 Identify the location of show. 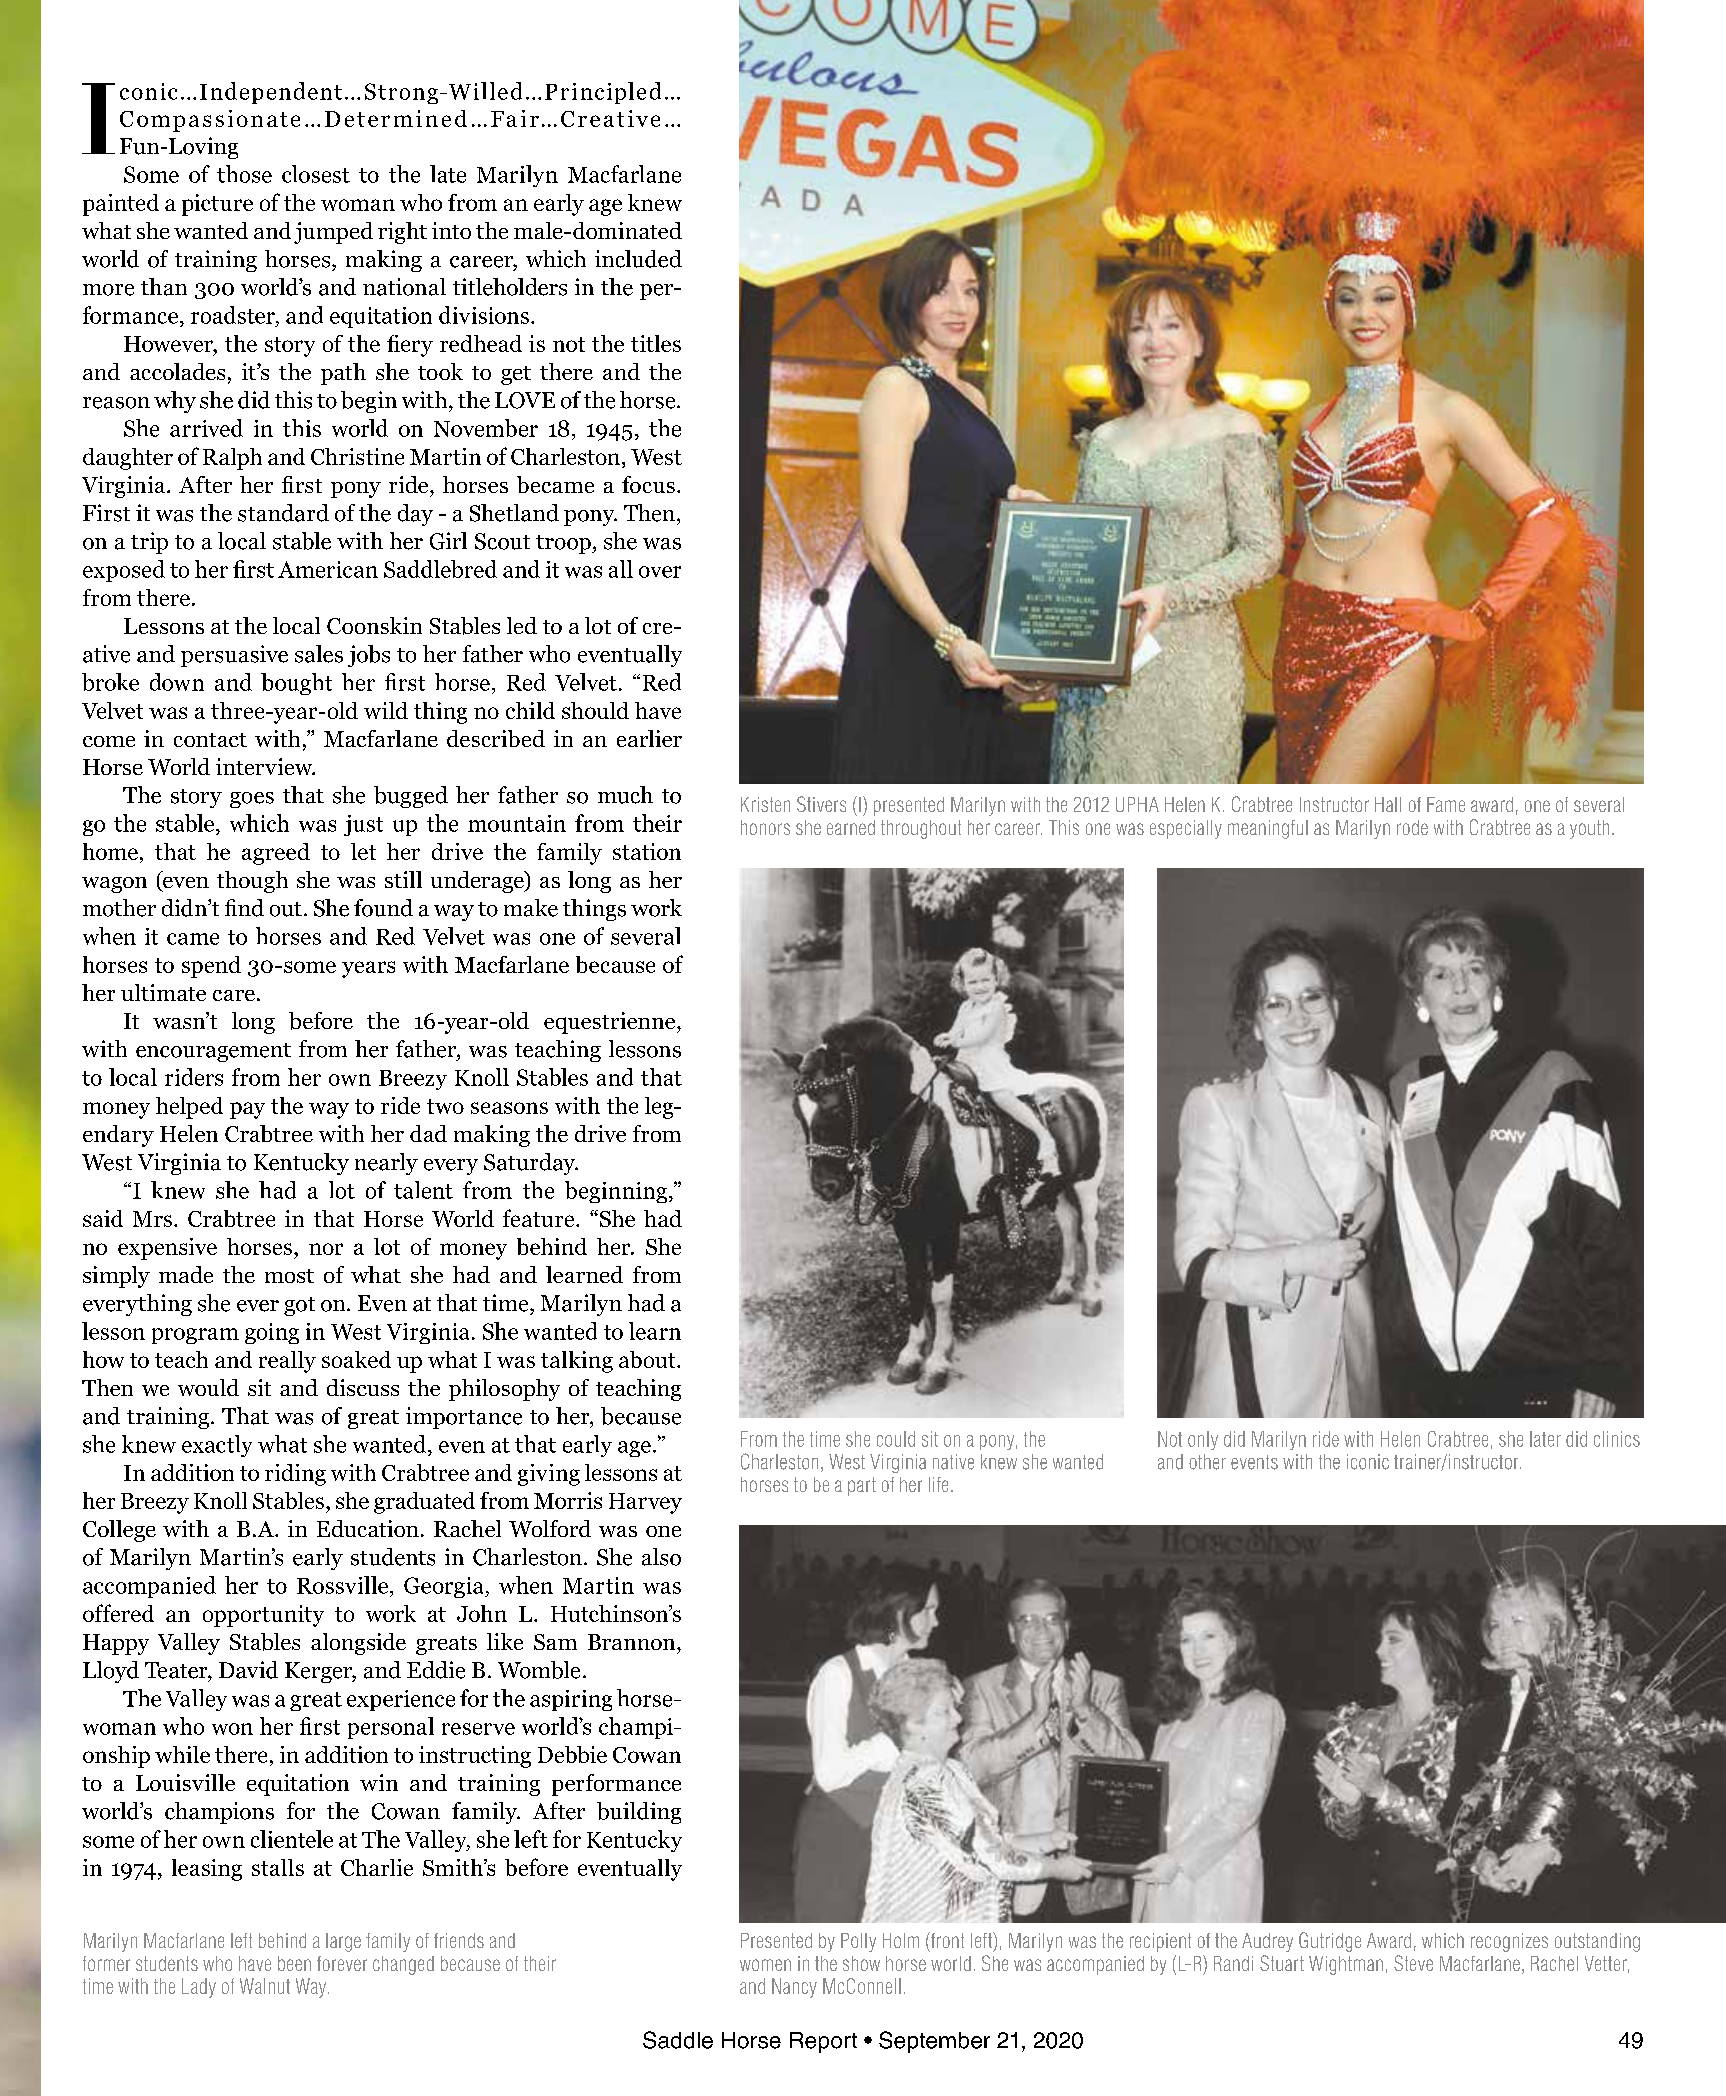
(861, 1963).
